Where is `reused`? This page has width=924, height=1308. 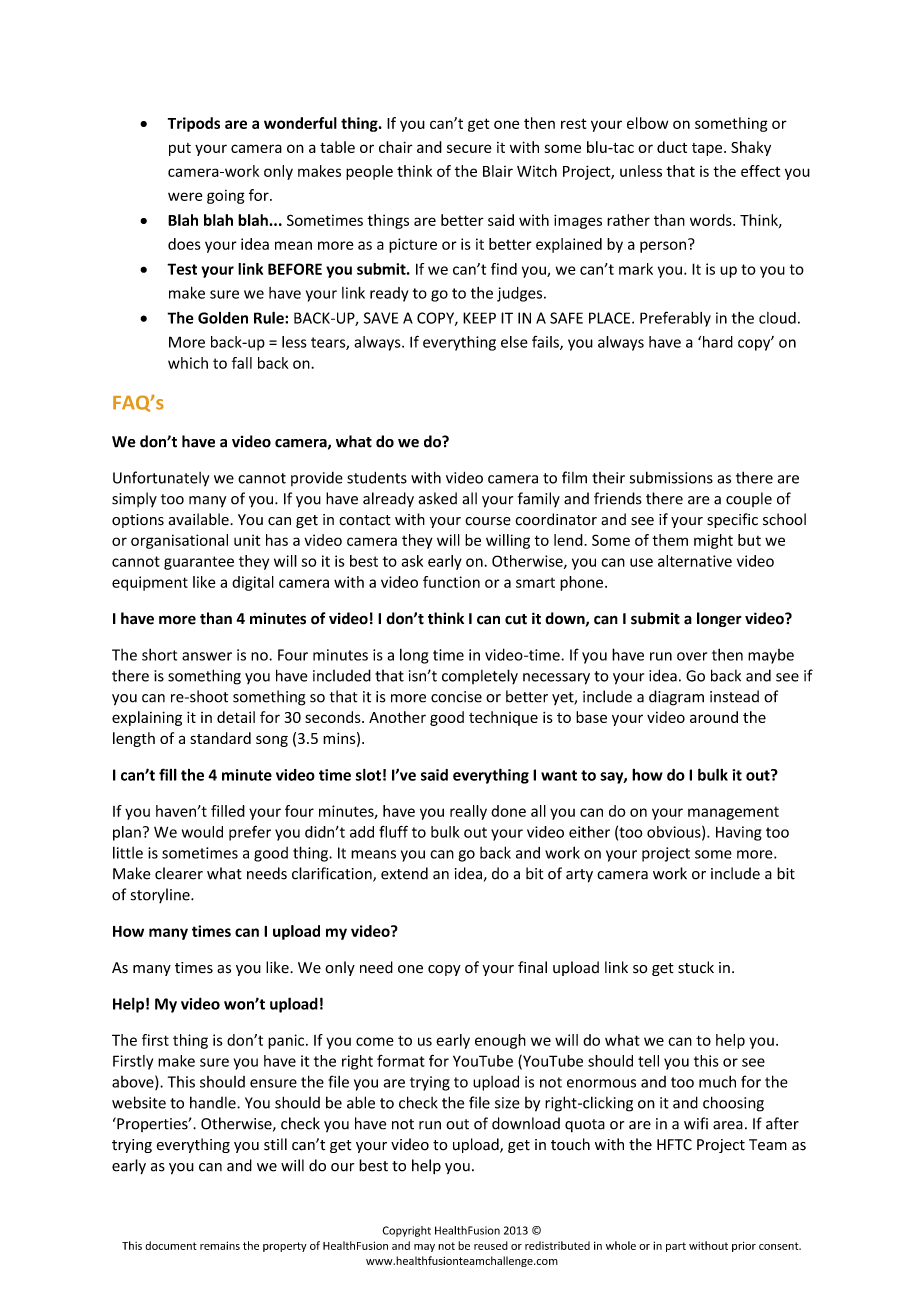
reused is located at coordinates (491, 1245).
